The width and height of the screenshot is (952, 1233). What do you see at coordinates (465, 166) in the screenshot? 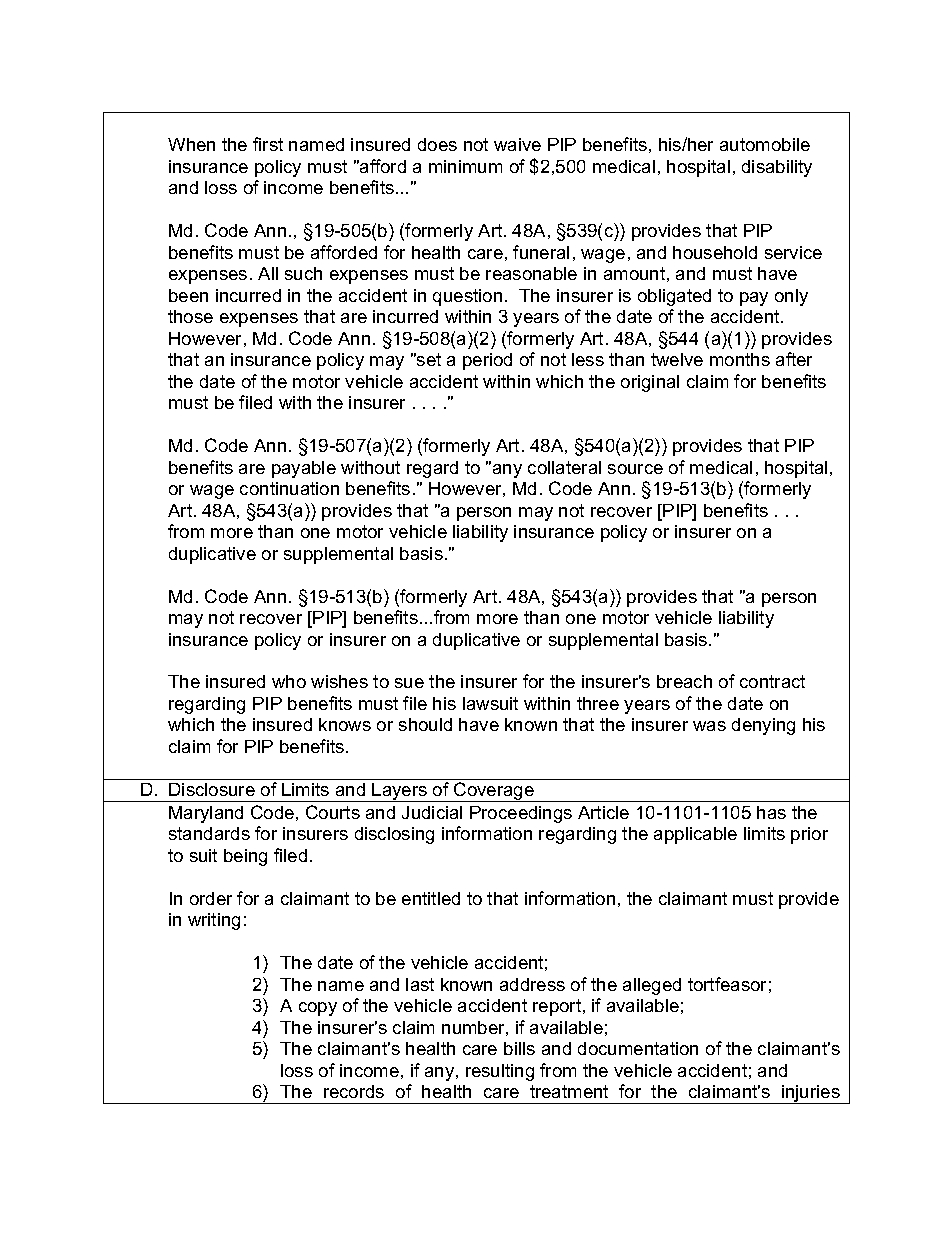
I see `minimum` at bounding box center [465, 166].
